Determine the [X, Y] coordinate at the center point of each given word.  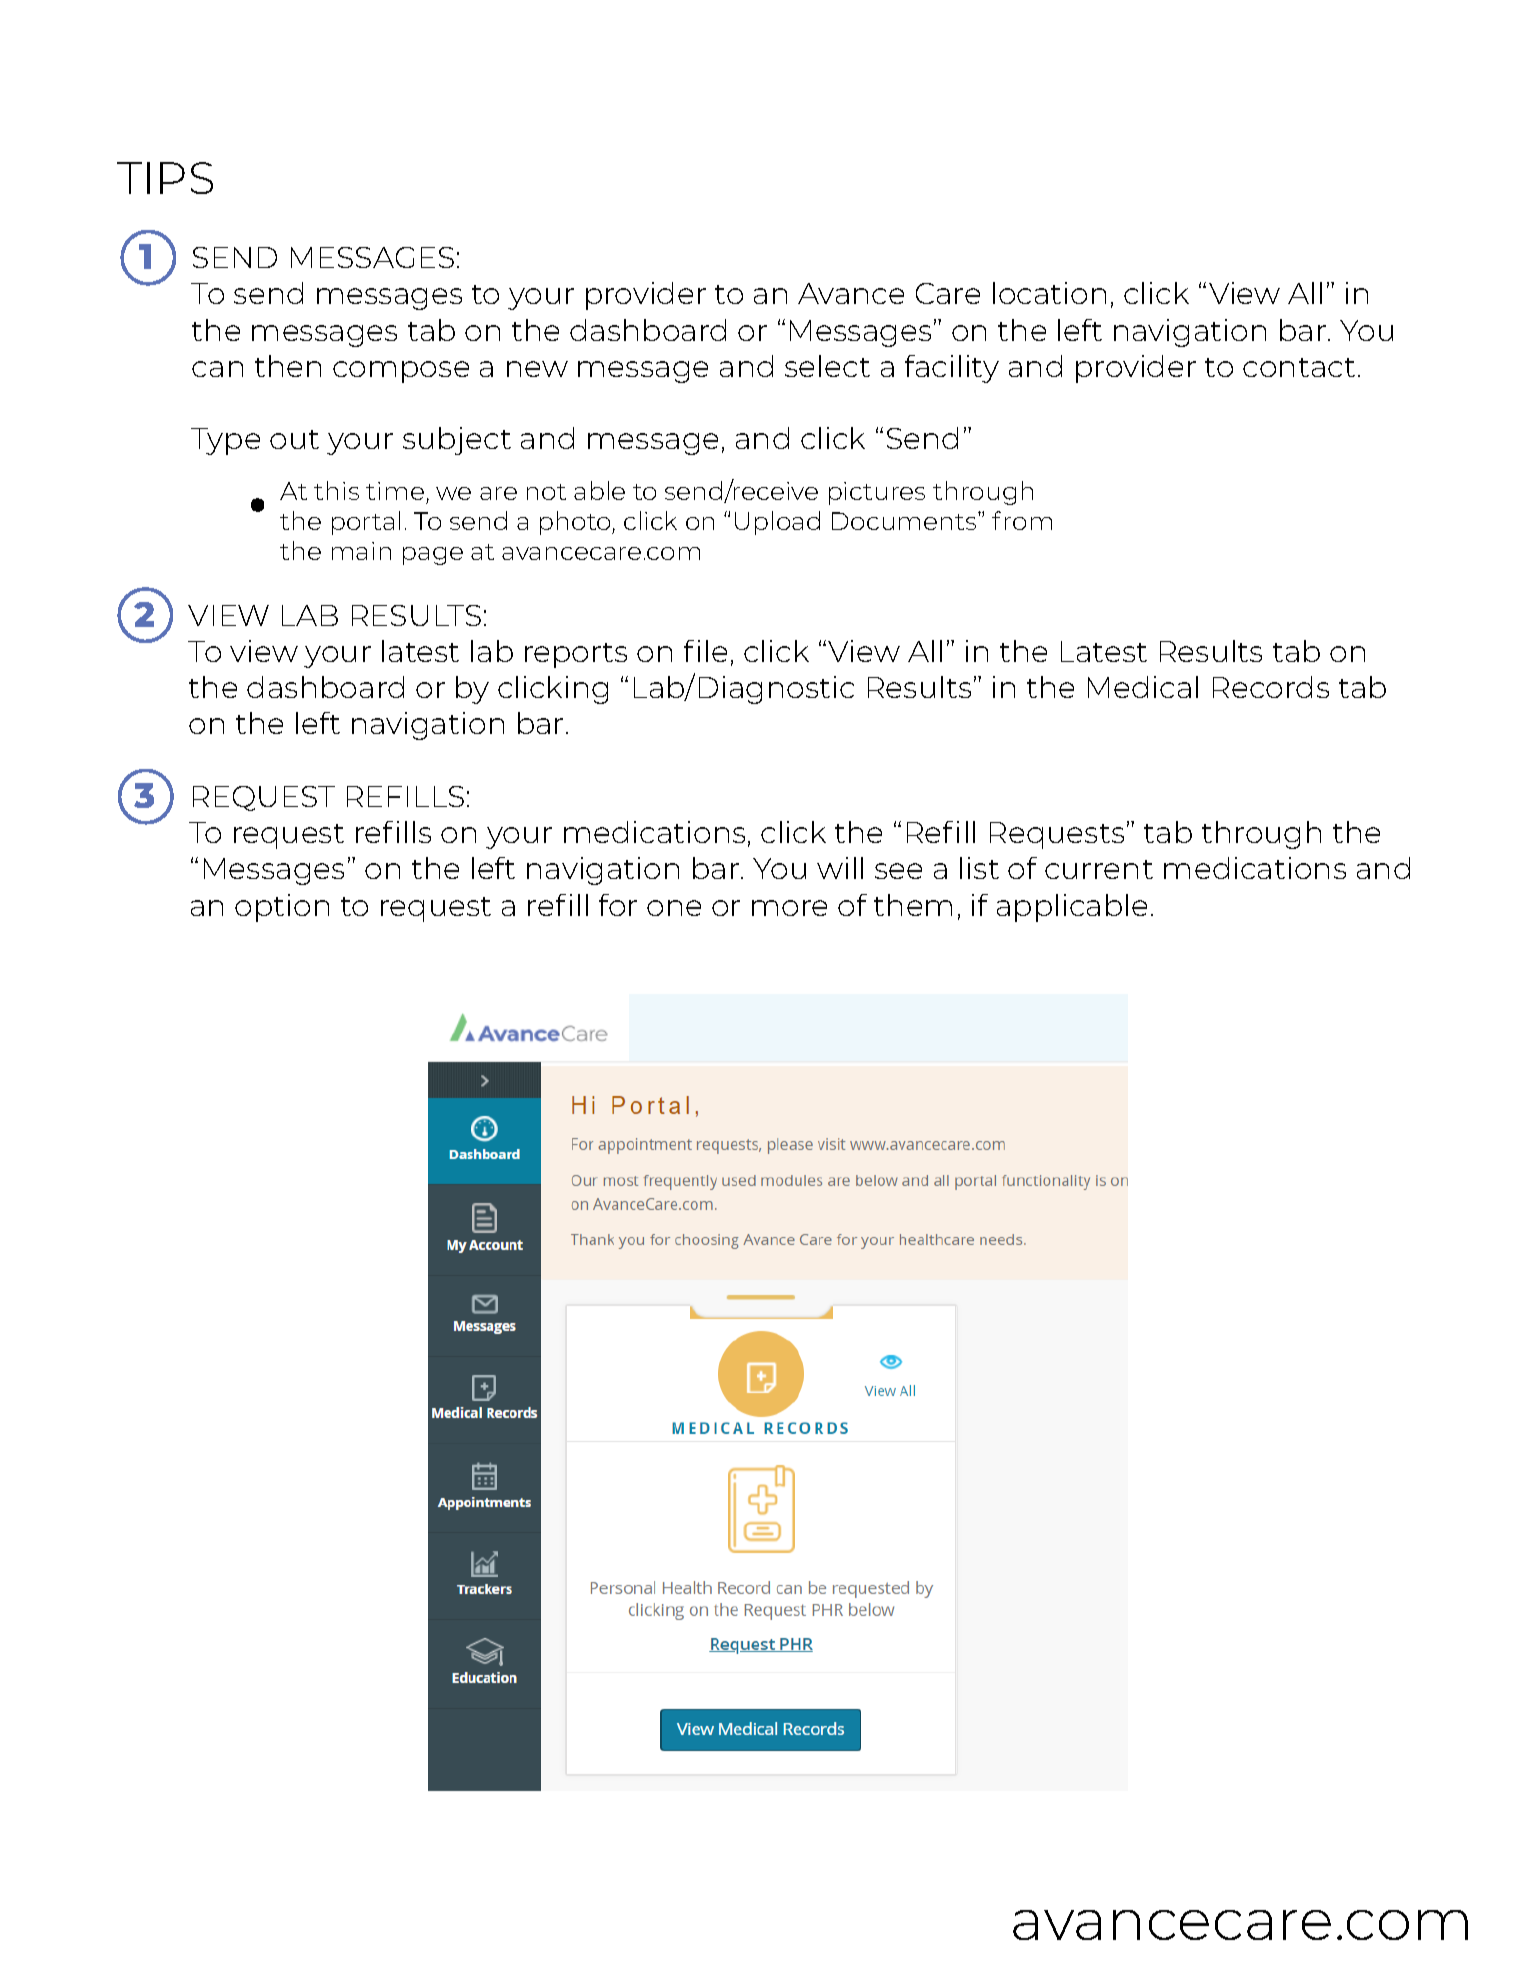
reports [576, 655]
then [288, 366]
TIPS [165, 178]
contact [1299, 367]
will [840, 868]
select [827, 366]
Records [1271, 687]
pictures [877, 493]
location [1049, 293]
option [282, 908]
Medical [1143, 687]
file [705, 651]
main [361, 551]
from [1022, 520]
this [336, 490]
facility [952, 369]
